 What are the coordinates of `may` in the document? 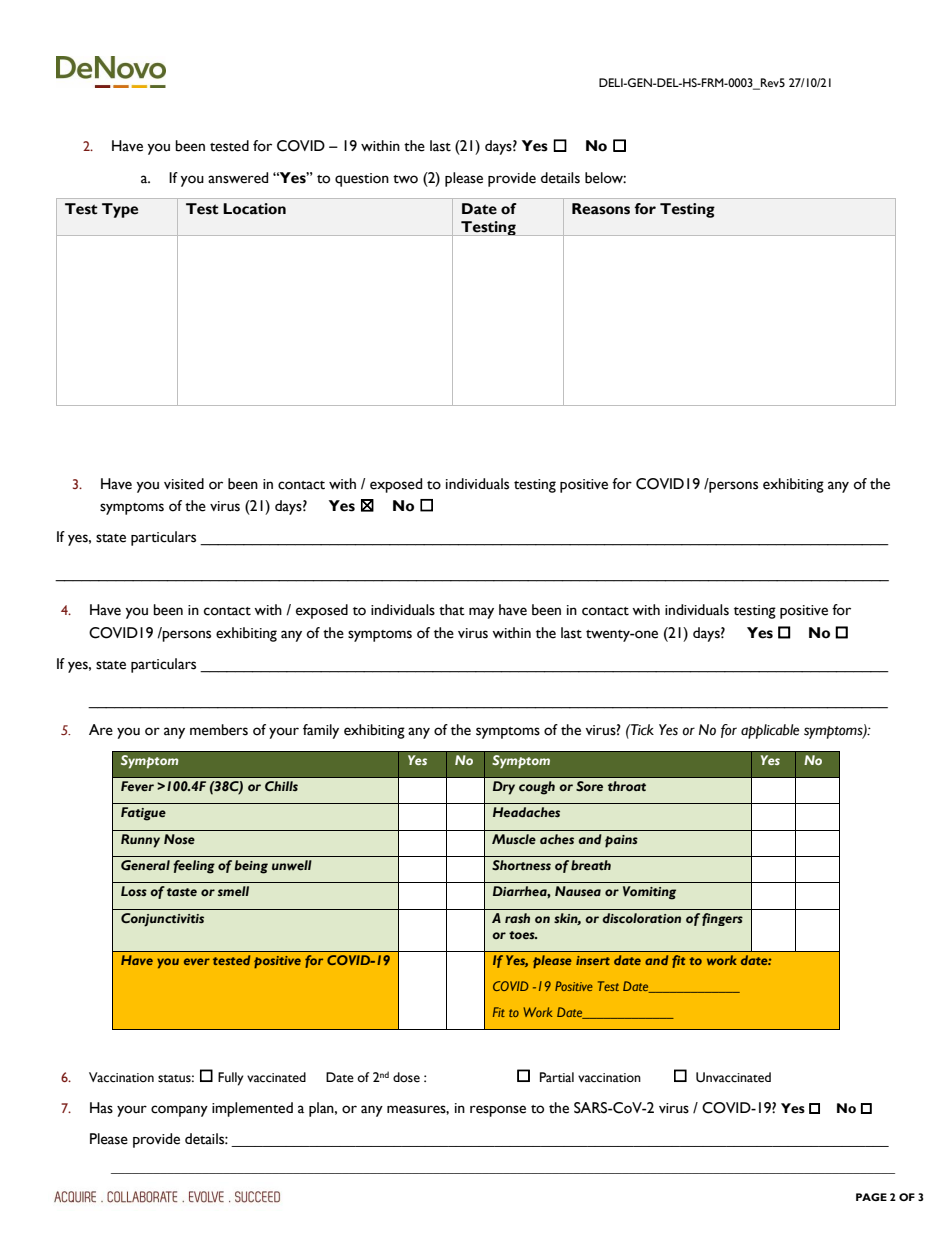 It's located at (481, 613).
